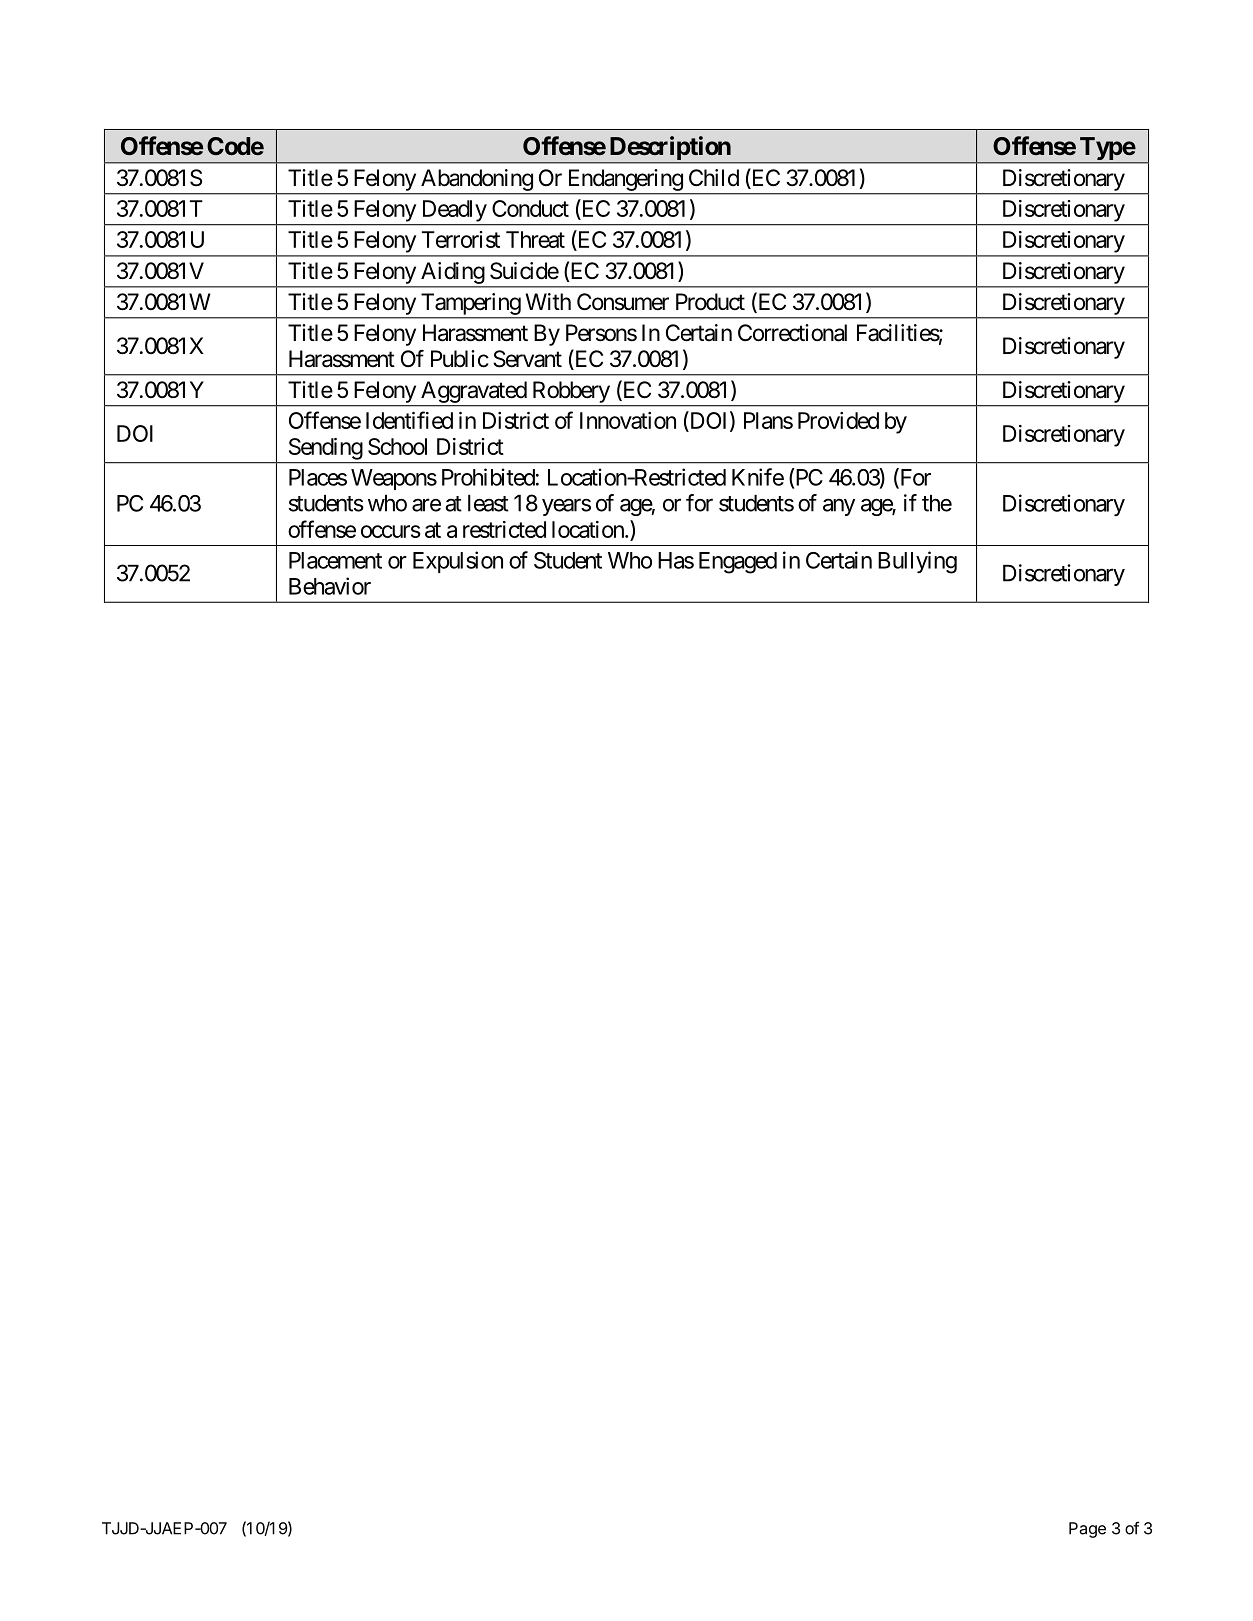 The image size is (1253, 1621). Describe the element at coordinates (488, 477) in the image. I see `Prohibited` at that location.
